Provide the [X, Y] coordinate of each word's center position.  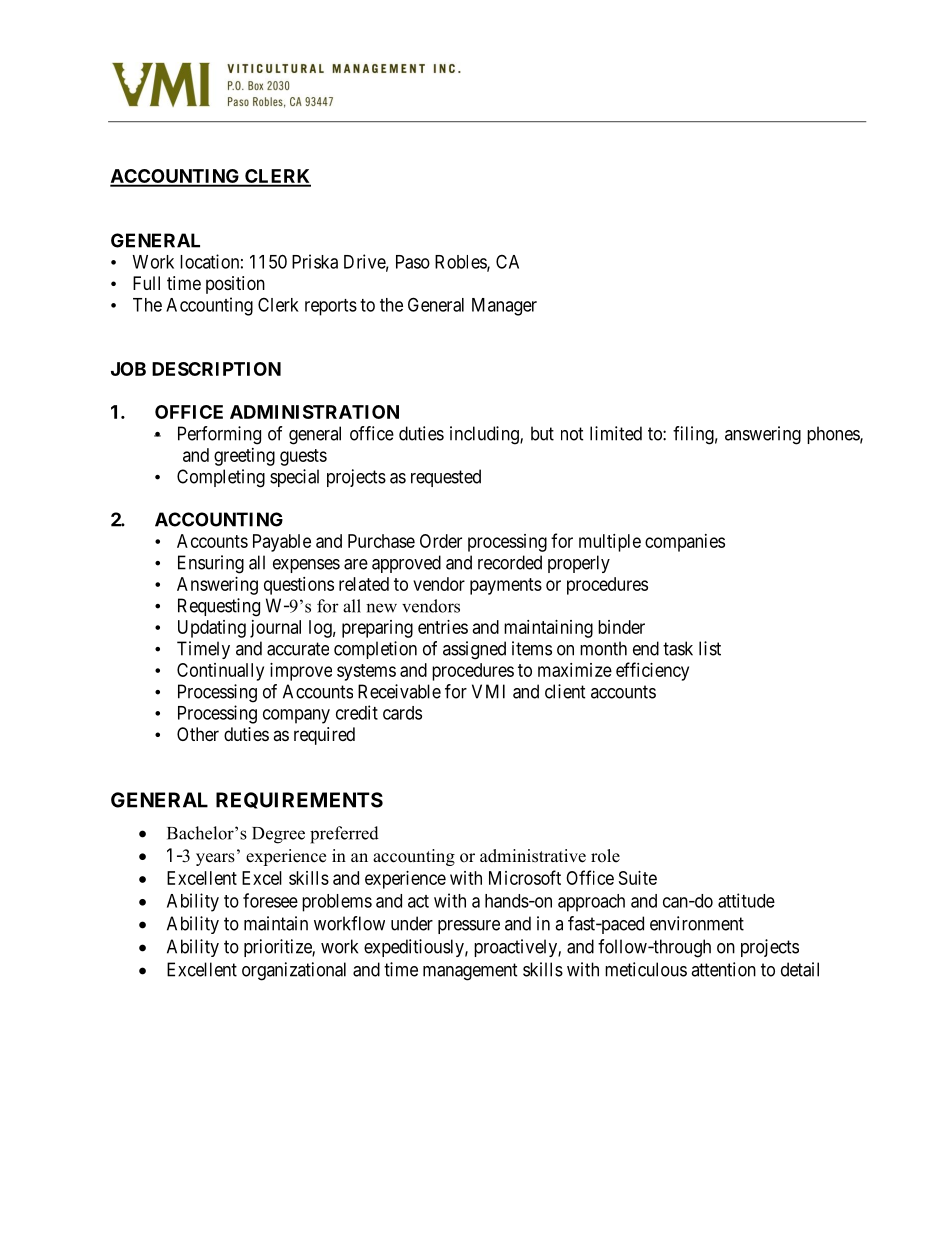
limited [616, 433]
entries [443, 627]
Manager [504, 307]
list [710, 648]
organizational [294, 971]
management [470, 972]
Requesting [219, 607]
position [235, 285]
